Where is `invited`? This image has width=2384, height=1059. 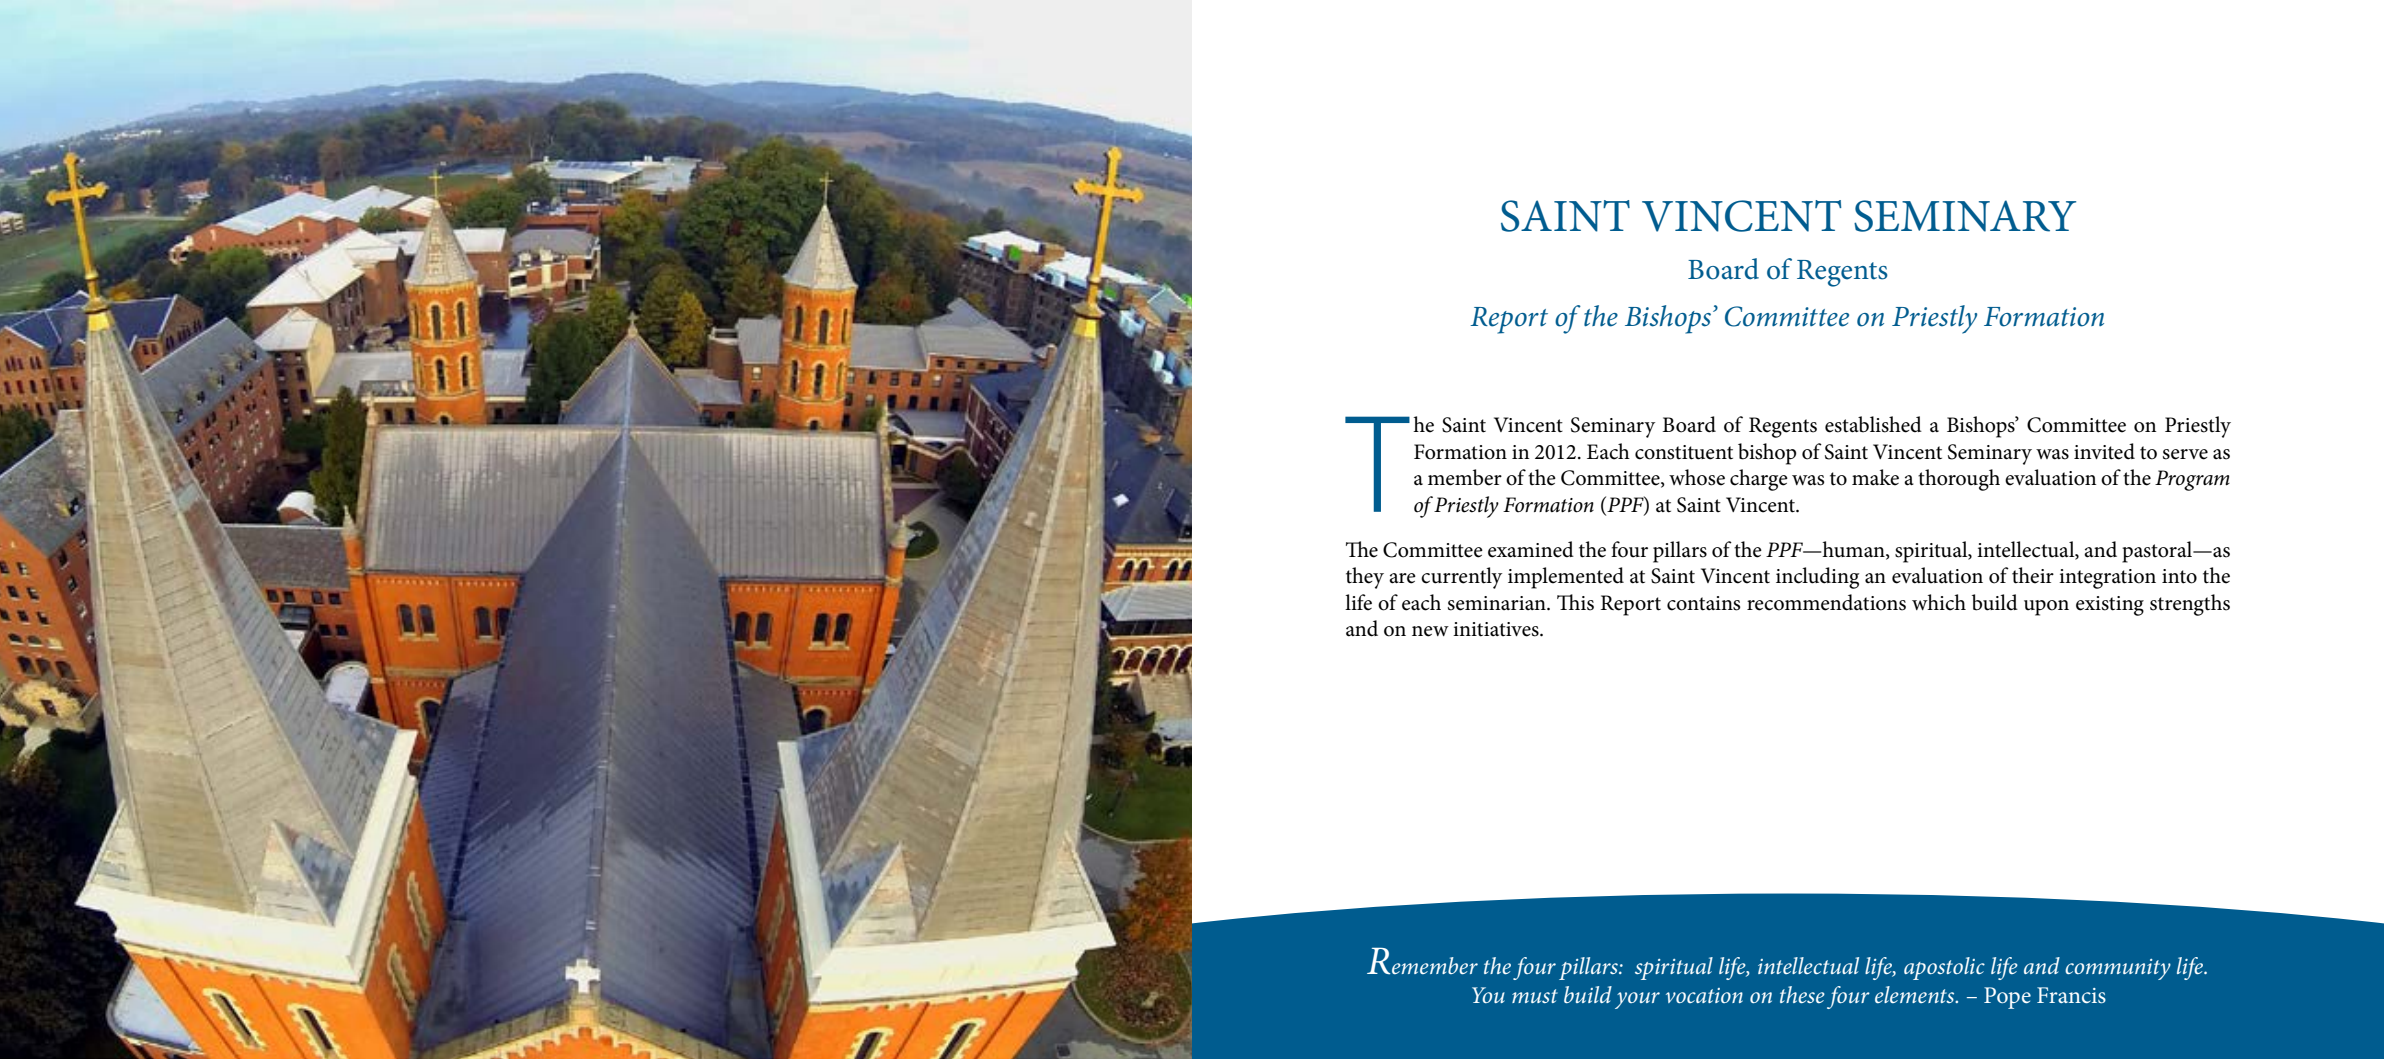
invited is located at coordinates (2104, 451).
